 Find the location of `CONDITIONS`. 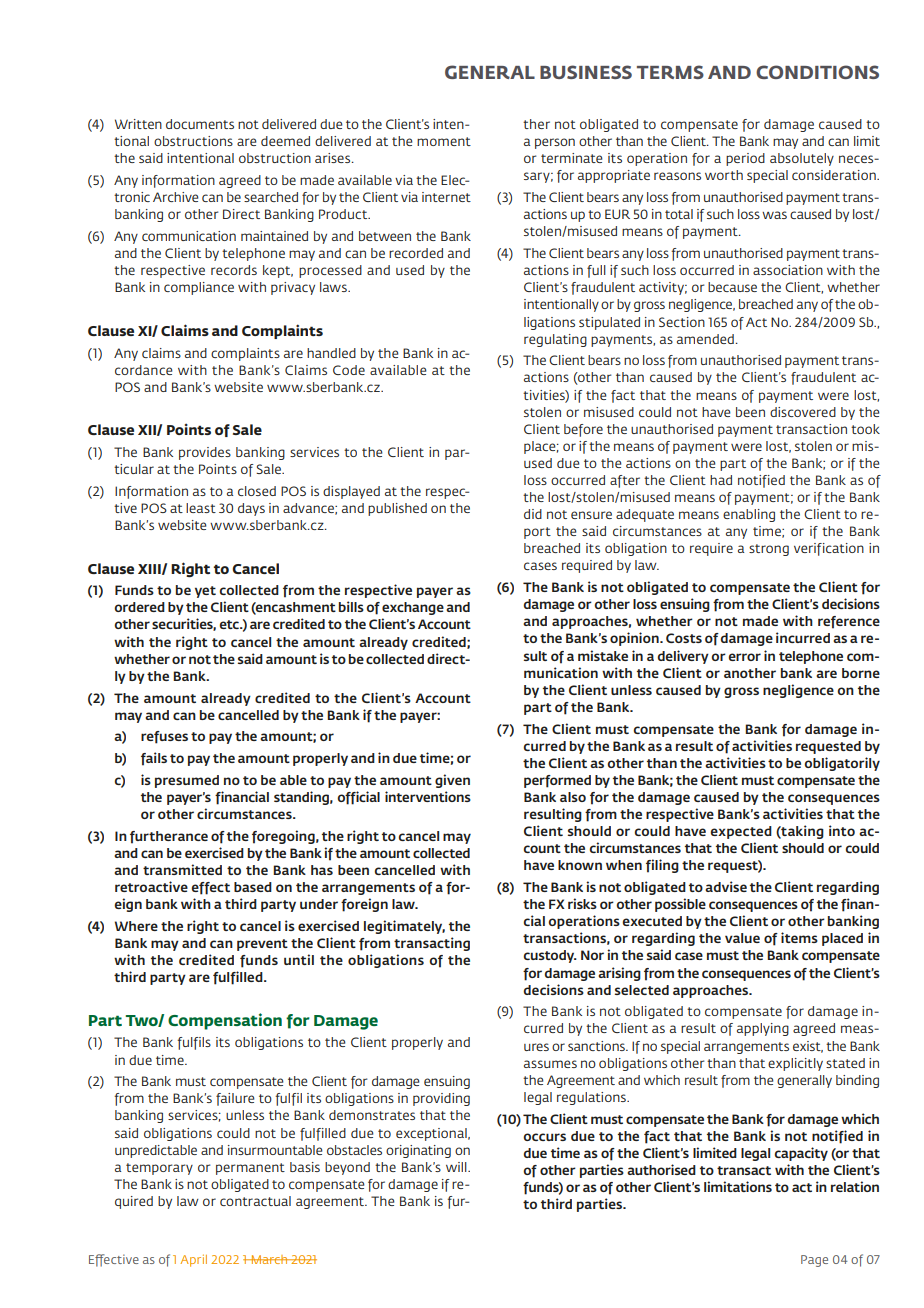

CONDITIONS is located at coordinates (817, 72).
